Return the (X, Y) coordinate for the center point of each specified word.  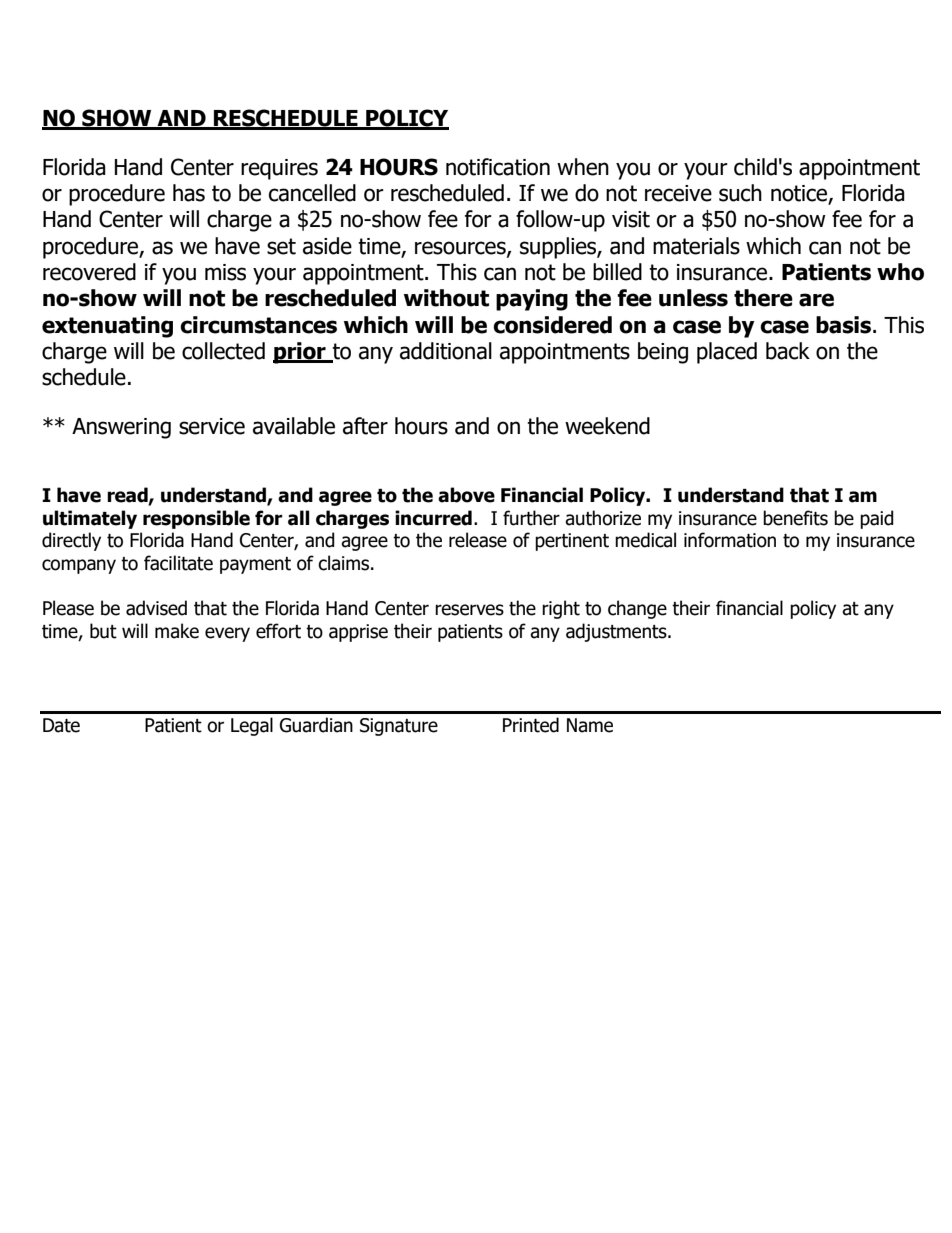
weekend (607, 426)
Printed (531, 725)
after (365, 426)
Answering (121, 428)
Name (590, 725)
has (189, 193)
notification (498, 167)
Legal (252, 726)
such (740, 193)
